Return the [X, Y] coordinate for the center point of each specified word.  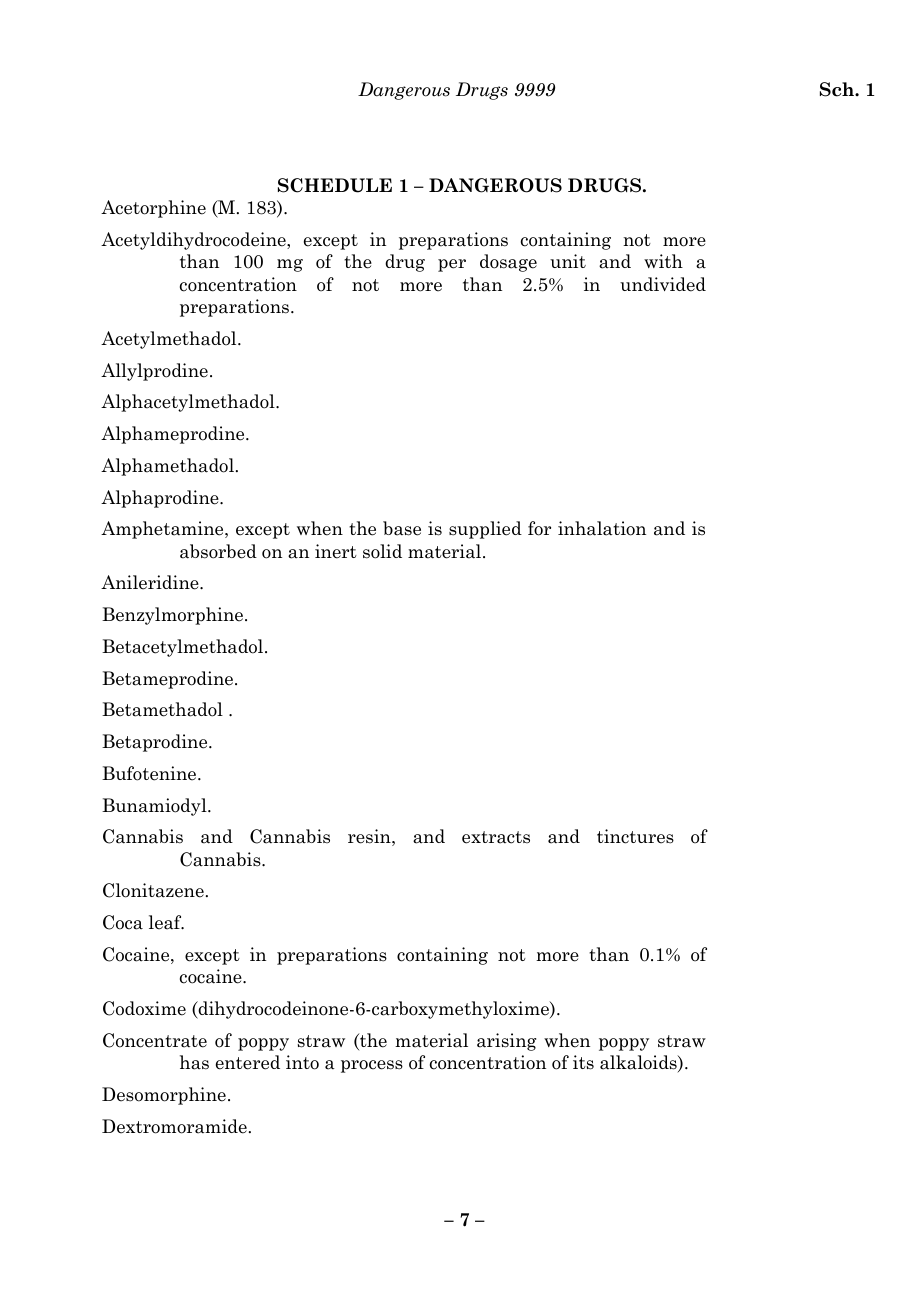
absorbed [218, 551]
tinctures [635, 836]
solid [382, 551]
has [194, 1062]
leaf [166, 922]
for [539, 528]
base [402, 528]
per [452, 265]
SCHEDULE [335, 185]
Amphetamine [163, 530]
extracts [496, 837]
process [372, 1066]
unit [568, 261]
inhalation [602, 528]
